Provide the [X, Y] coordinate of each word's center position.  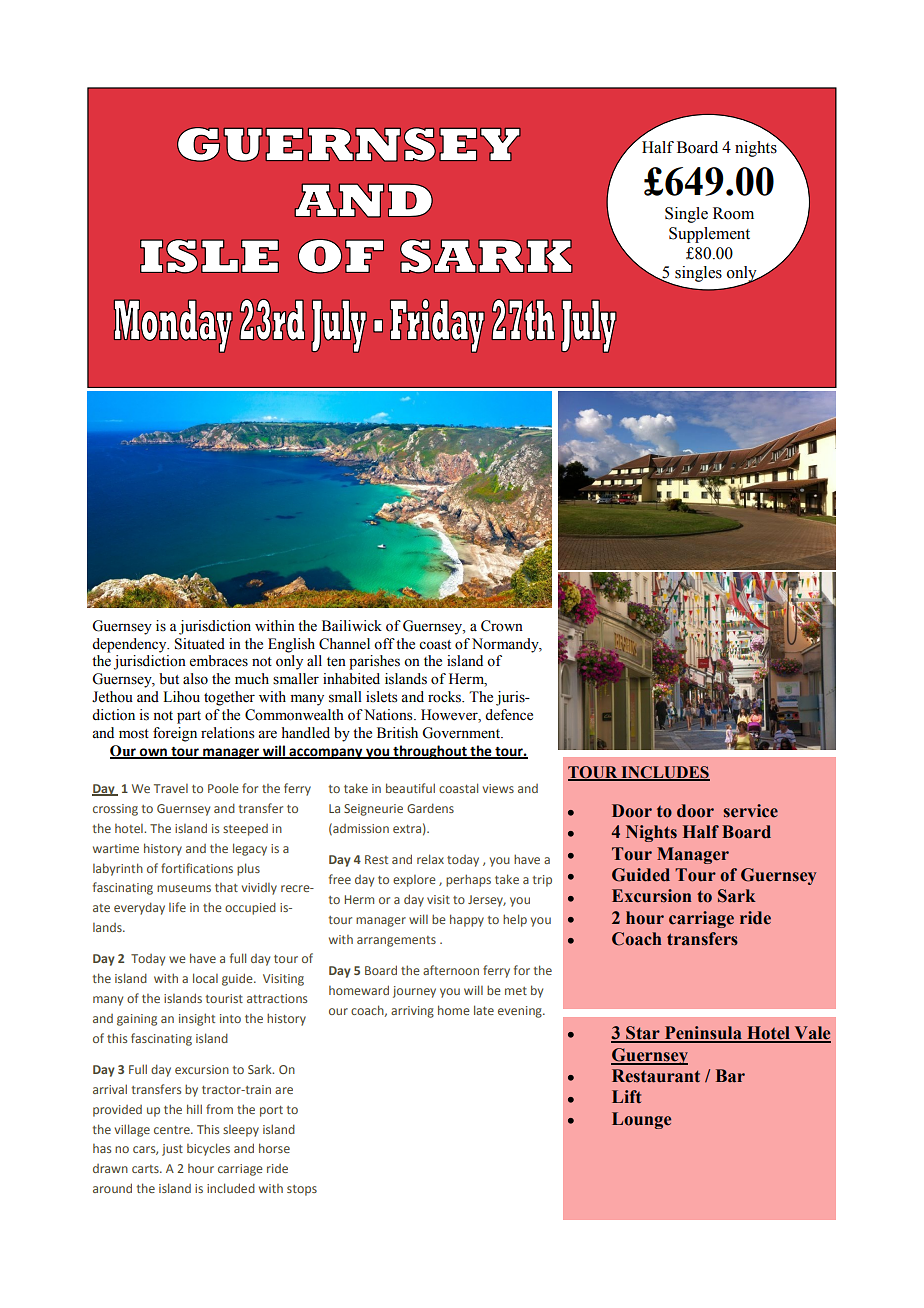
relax [430, 859]
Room [733, 213]
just [172, 1150]
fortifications [197, 868]
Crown [502, 626]
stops [302, 1190]
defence [509, 715]
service [750, 811]
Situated [200, 644]
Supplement [709, 235]
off [384, 644]
